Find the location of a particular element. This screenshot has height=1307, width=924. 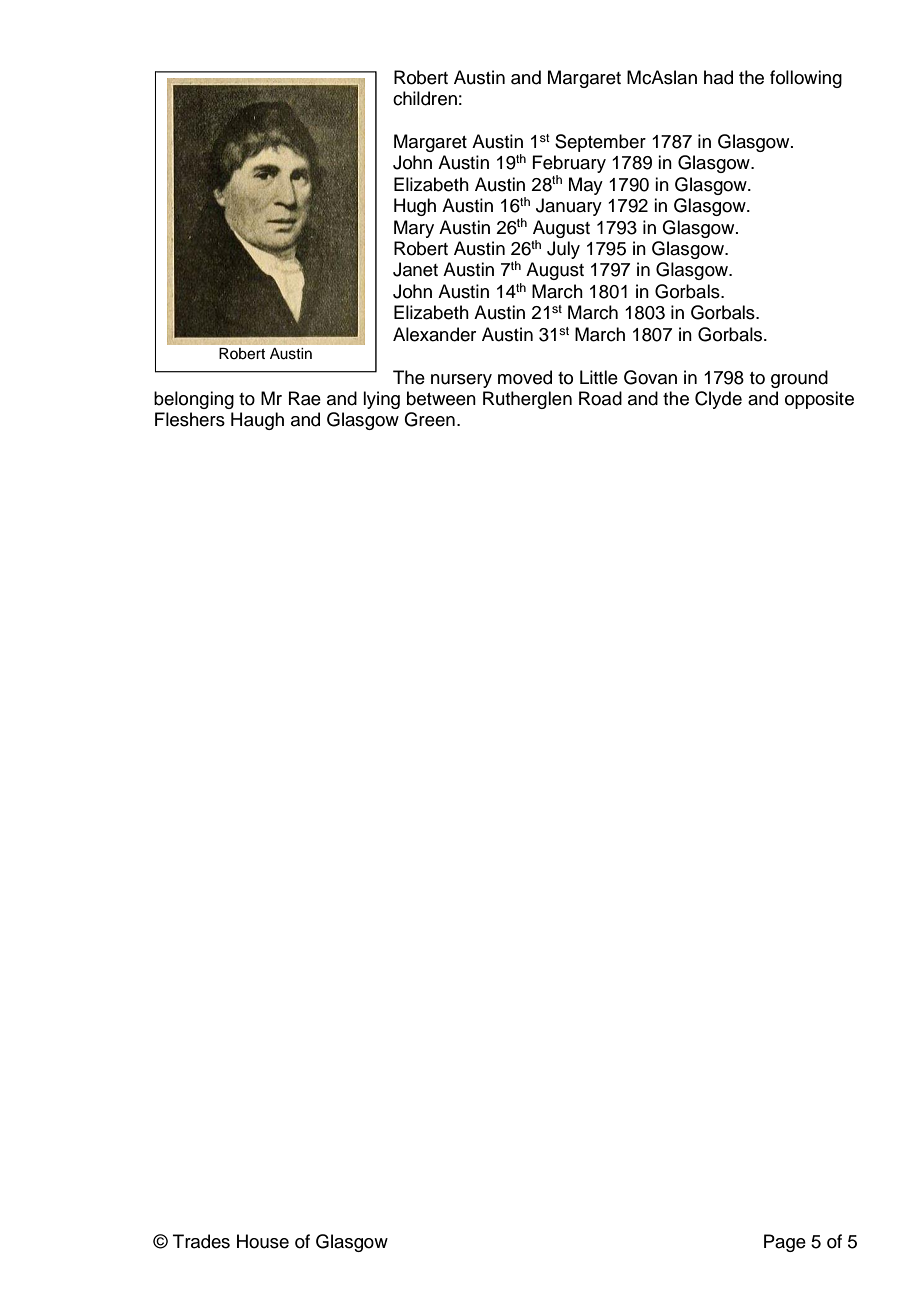

children is located at coordinates (425, 98).
